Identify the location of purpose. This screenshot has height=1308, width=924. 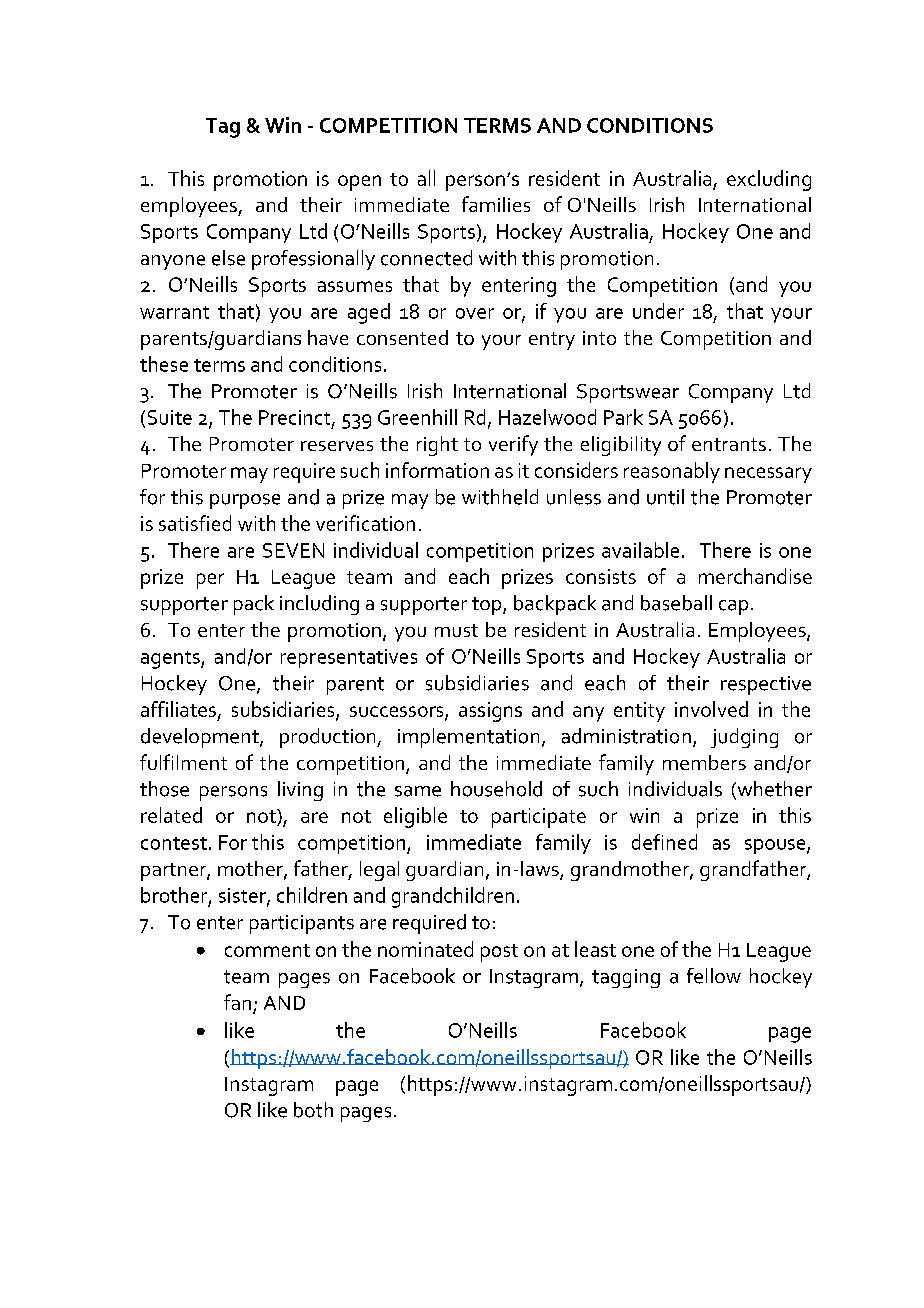
(245, 501).
